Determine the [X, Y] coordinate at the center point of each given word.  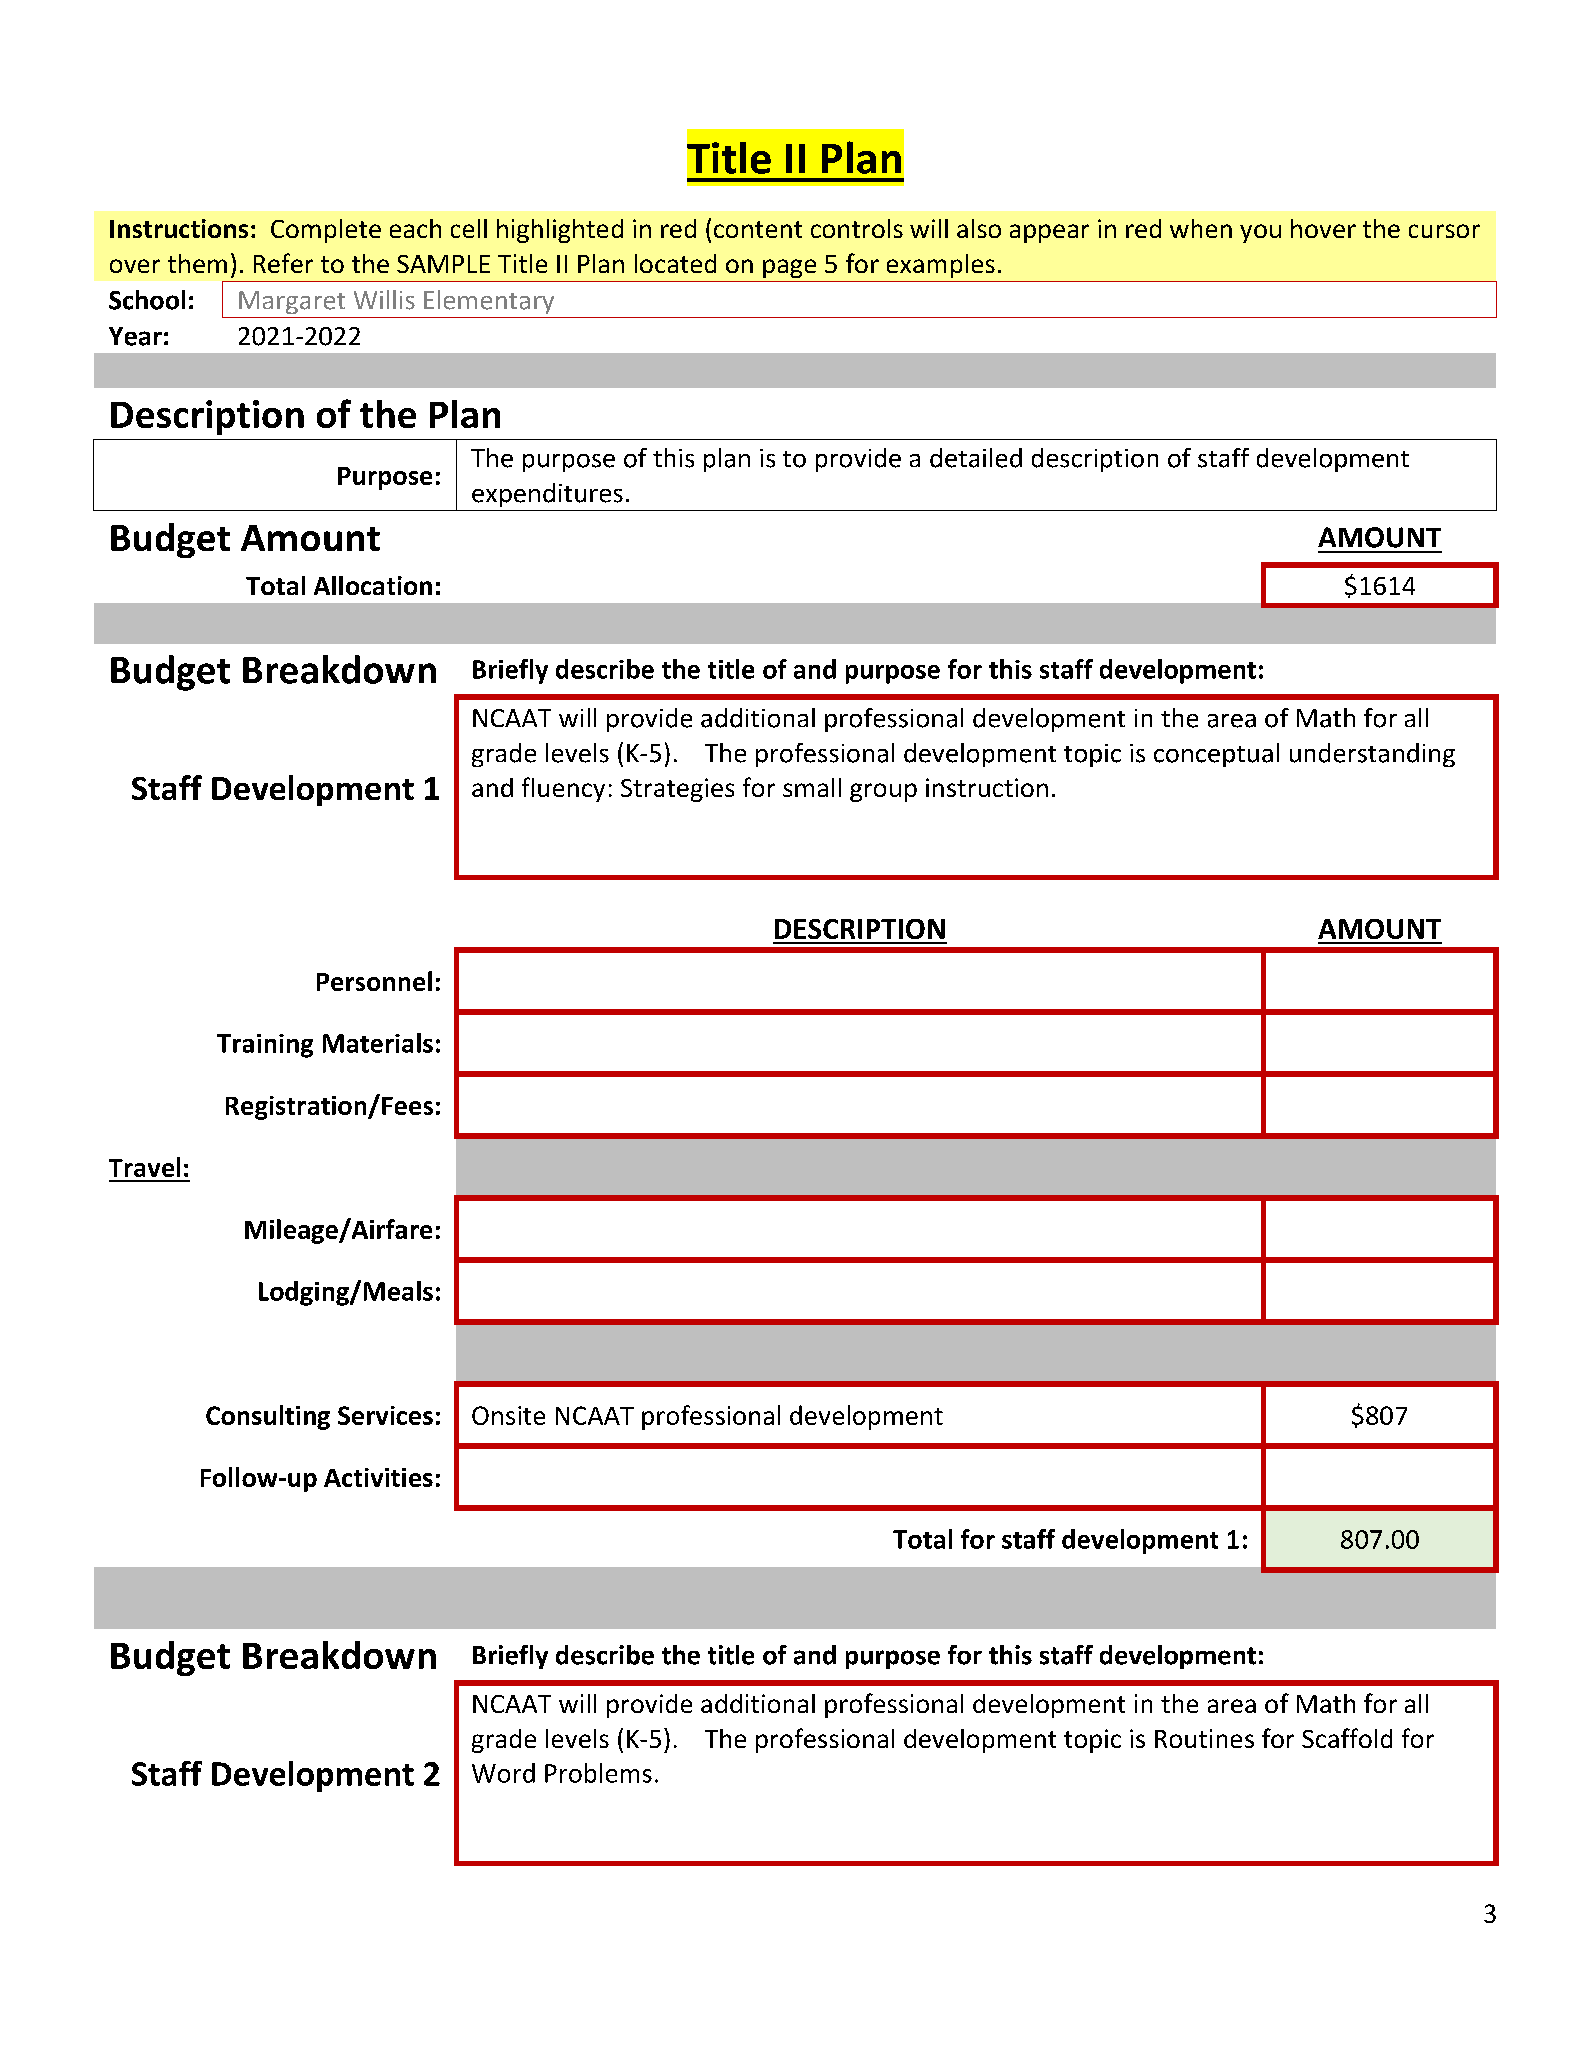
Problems [598, 1773]
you [1260, 233]
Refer [283, 263]
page [789, 268]
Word [503, 1773]
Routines [1204, 1738]
